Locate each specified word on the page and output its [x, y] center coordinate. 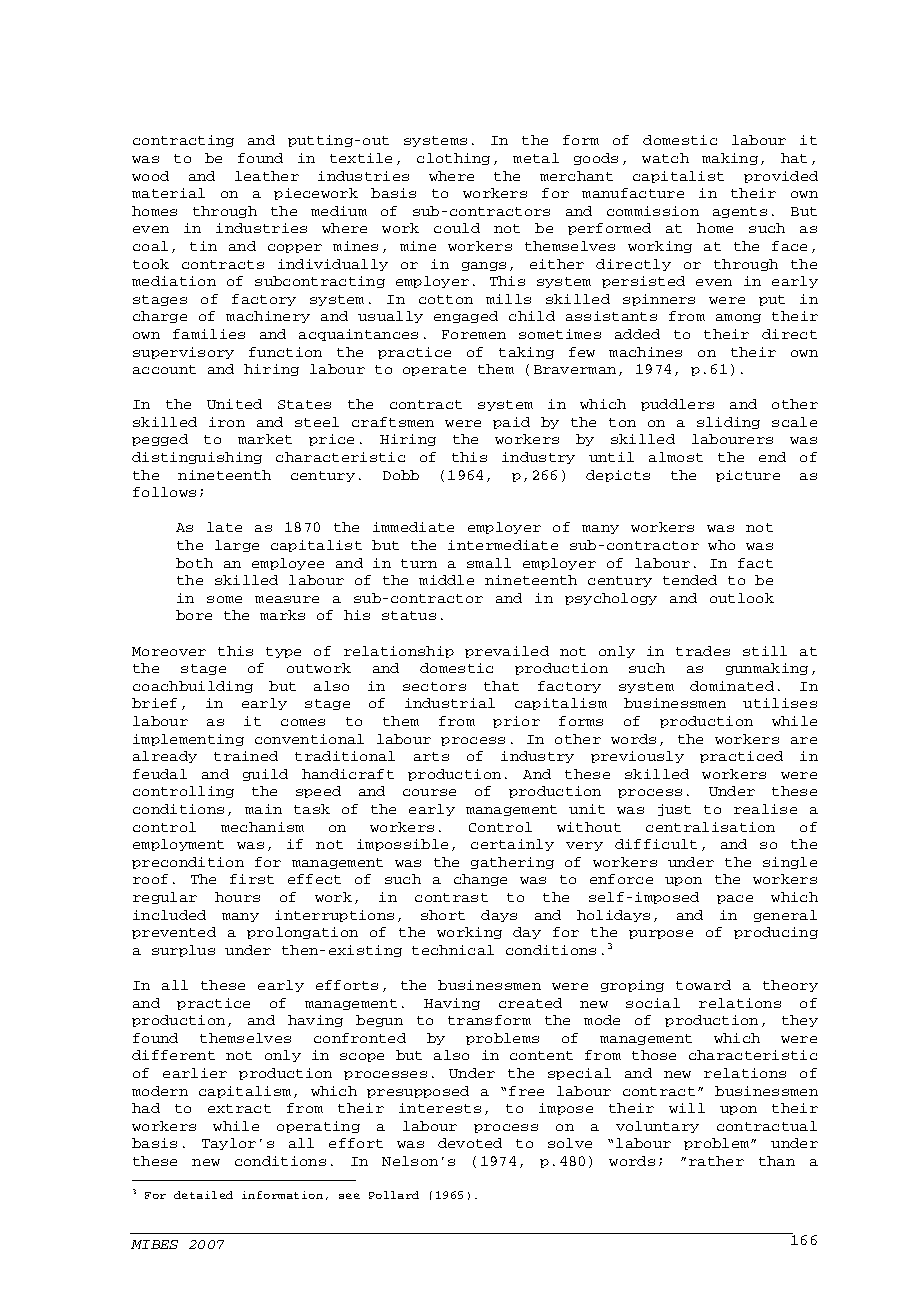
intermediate [503, 545]
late [224, 527]
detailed [203, 1195]
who [721, 545]
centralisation [710, 827]
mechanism [262, 827]
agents [740, 212]
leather [267, 176]
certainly [512, 845]
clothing [453, 159]
